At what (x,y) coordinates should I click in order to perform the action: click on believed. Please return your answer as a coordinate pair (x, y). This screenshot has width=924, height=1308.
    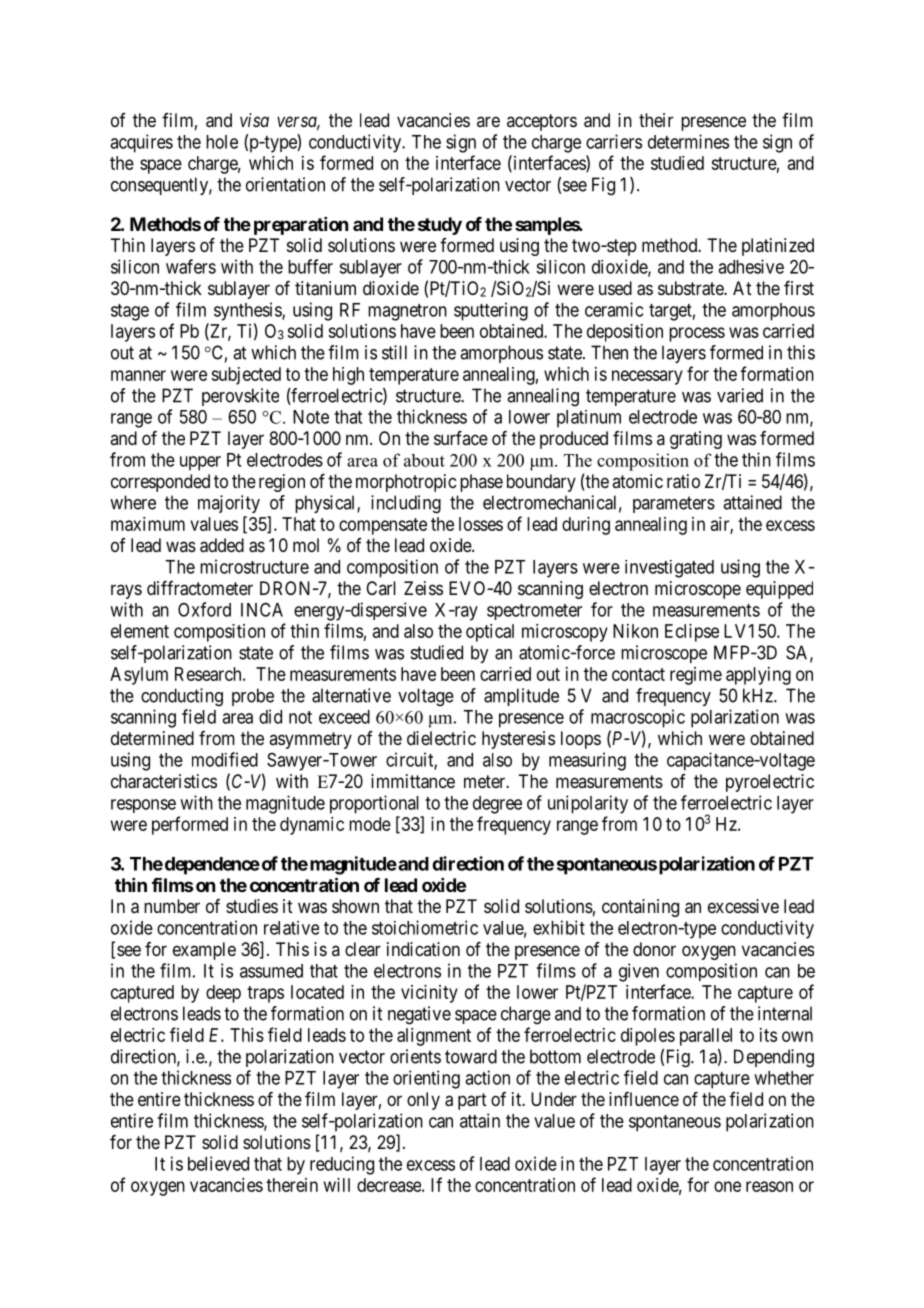
    Looking at the image, I should click on (218, 1163).
